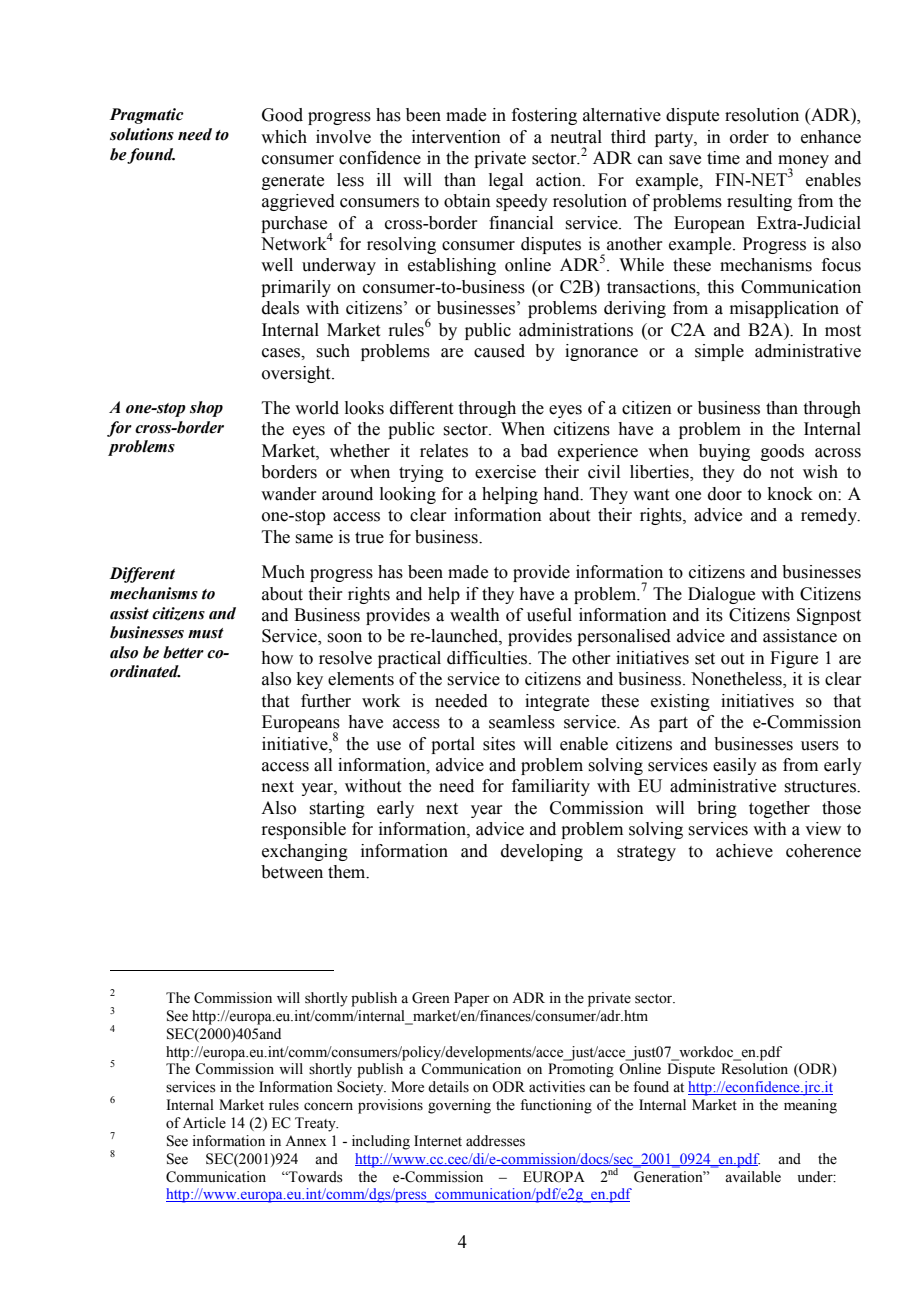 The height and width of the screenshot is (1308, 924). I want to click on which, so click(284, 137).
